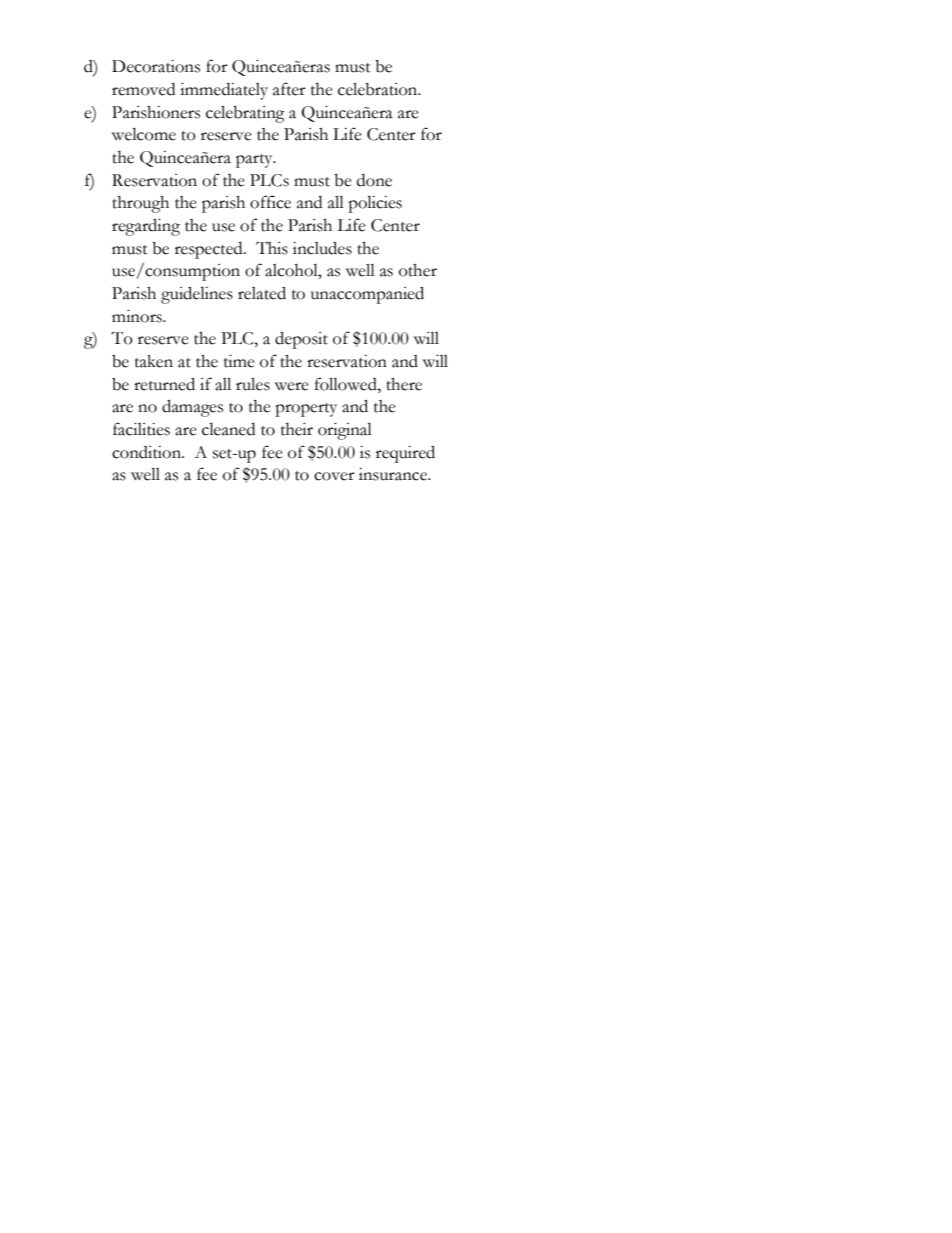  What do you see at coordinates (301, 340) in the document?
I see `deposit` at bounding box center [301, 340].
